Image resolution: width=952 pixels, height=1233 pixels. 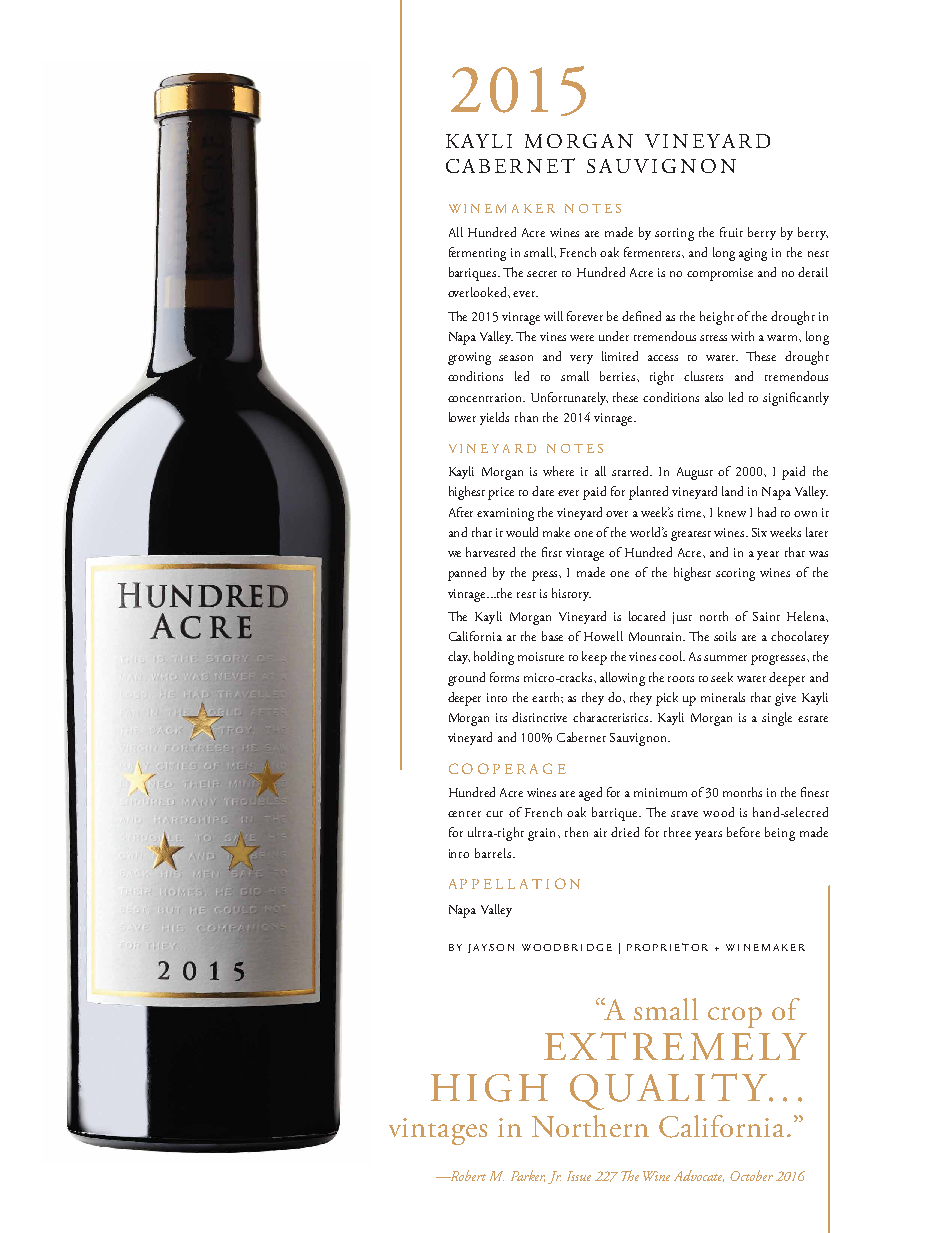 I want to click on Issue, so click(x=579, y=1176).
